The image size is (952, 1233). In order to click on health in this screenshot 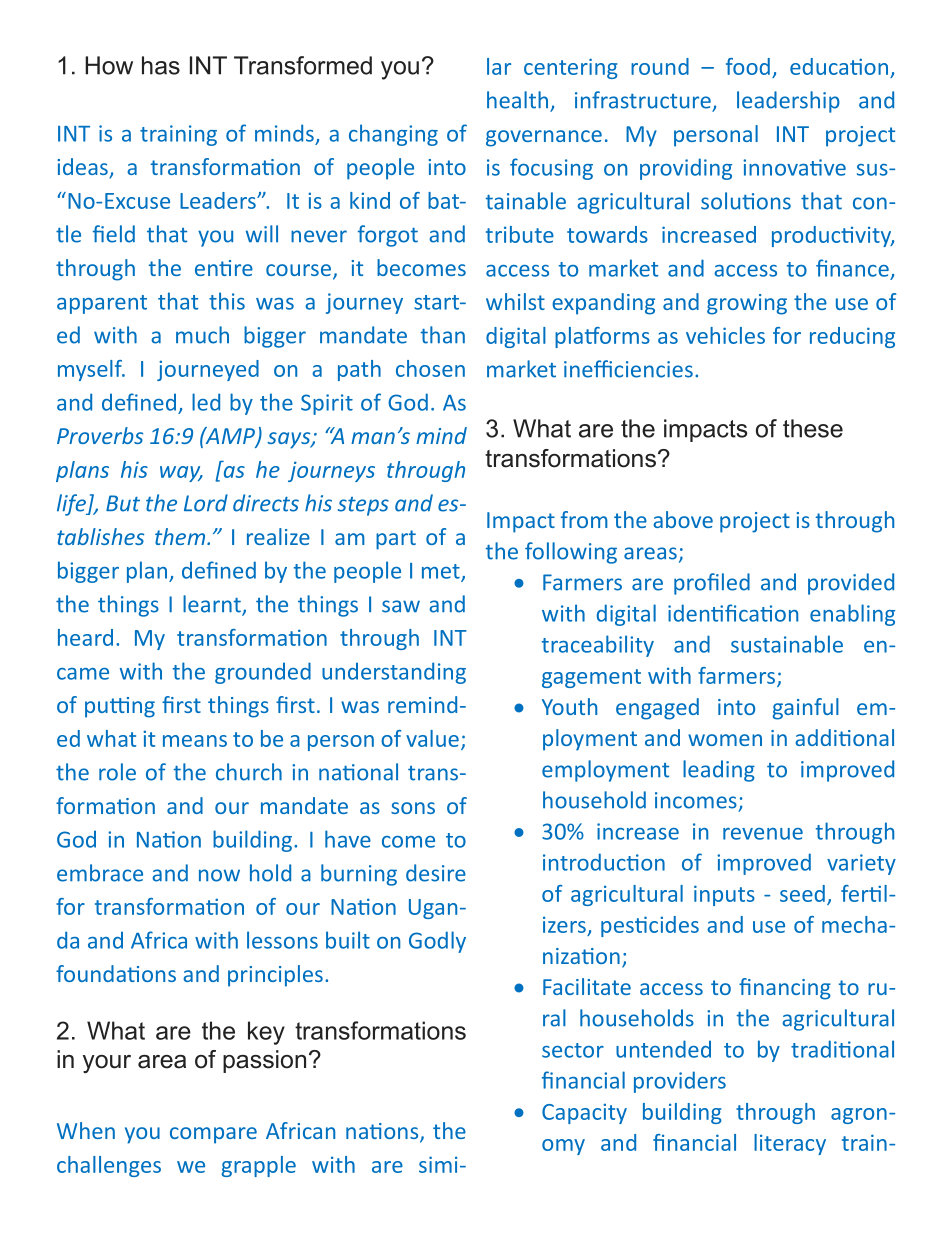, I will do `click(517, 100)`.
